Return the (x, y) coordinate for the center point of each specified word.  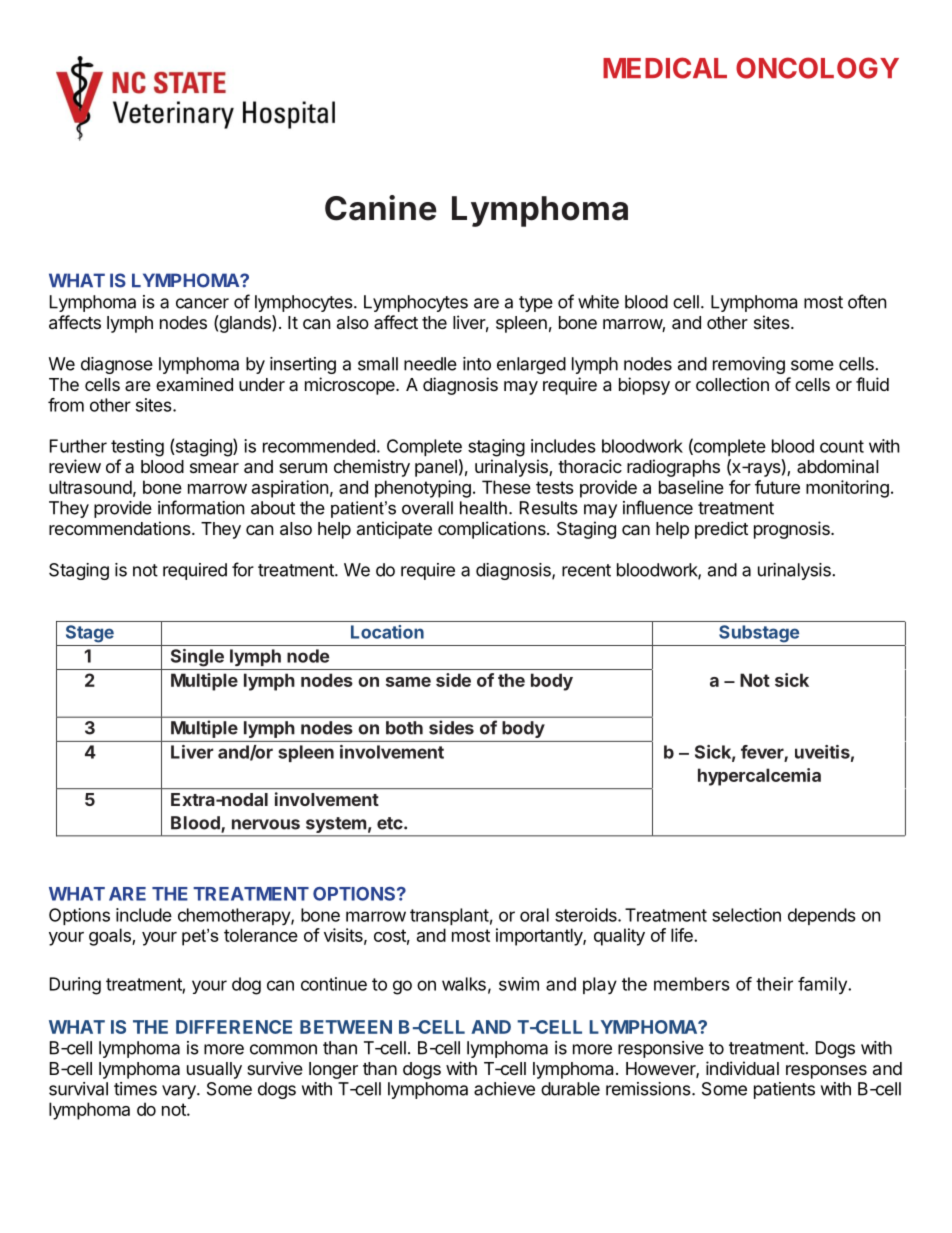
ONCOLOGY (817, 68)
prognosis (793, 530)
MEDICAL (665, 68)
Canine (381, 208)
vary (180, 1092)
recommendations (121, 528)
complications (493, 530)
